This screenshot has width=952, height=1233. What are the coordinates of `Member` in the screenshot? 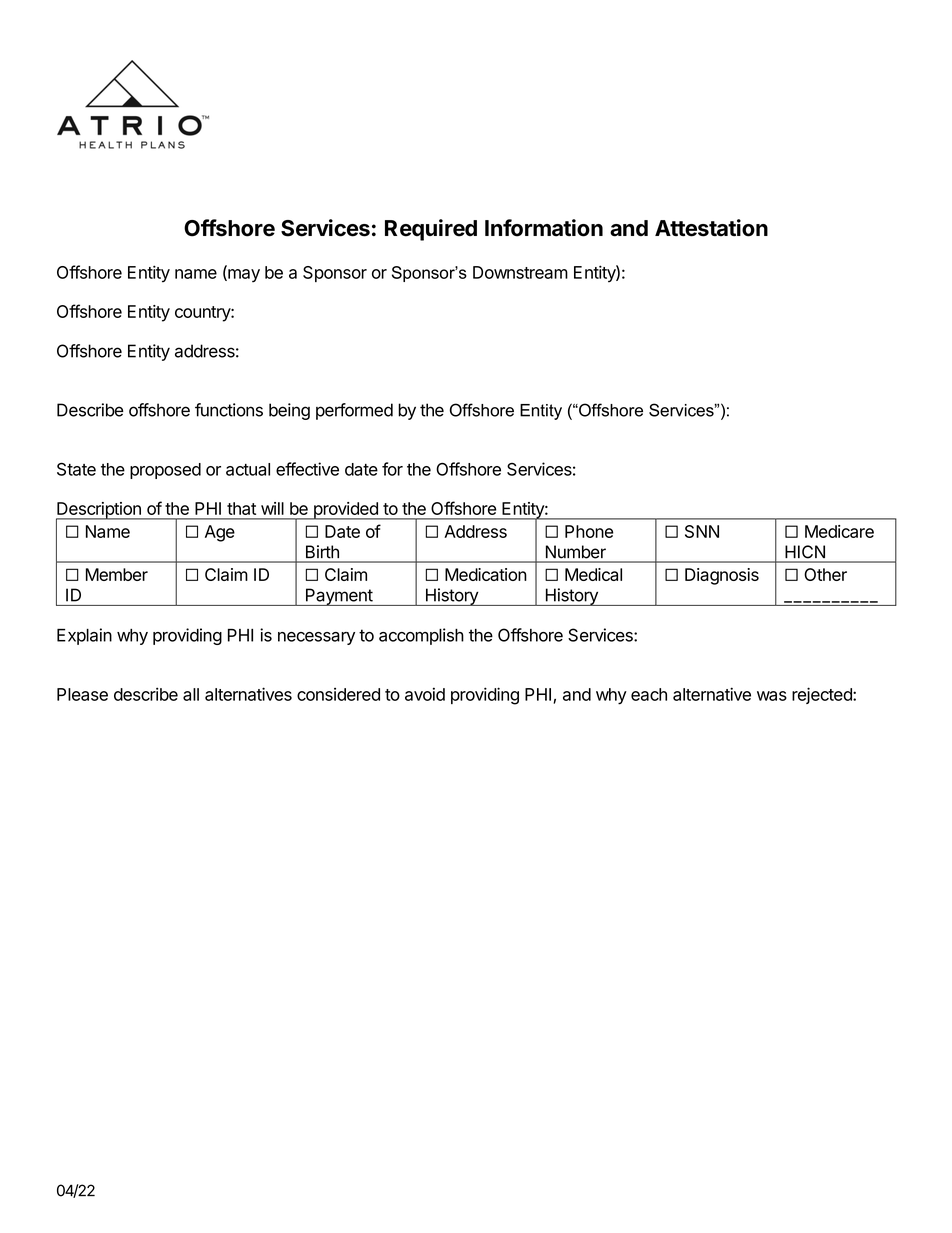 It's located at (117, 574).
